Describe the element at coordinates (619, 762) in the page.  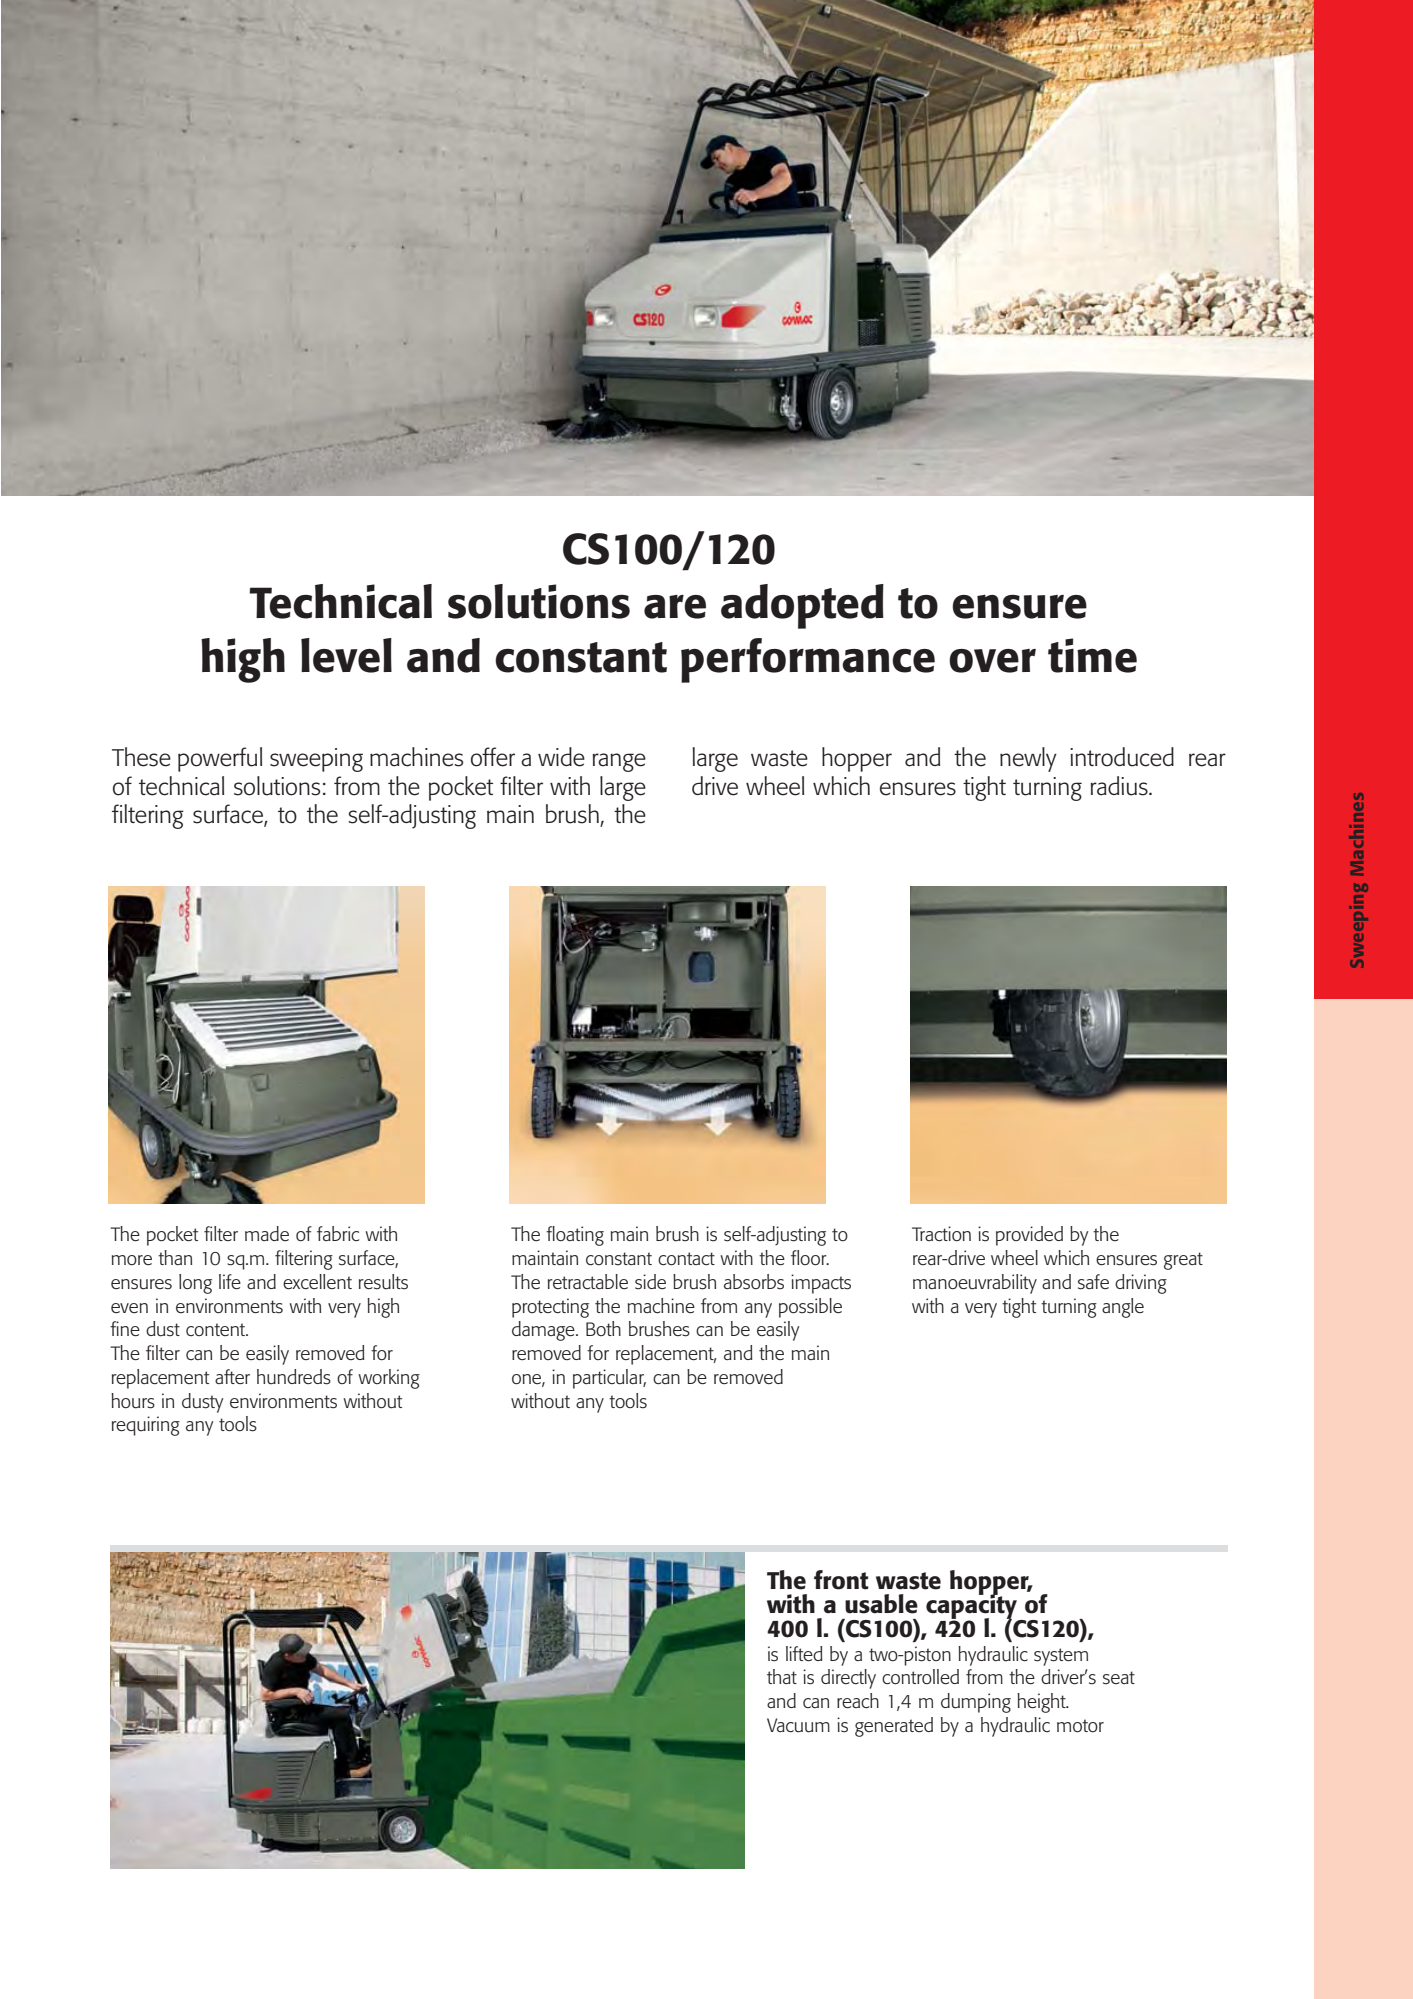
I see `range` at that location.
